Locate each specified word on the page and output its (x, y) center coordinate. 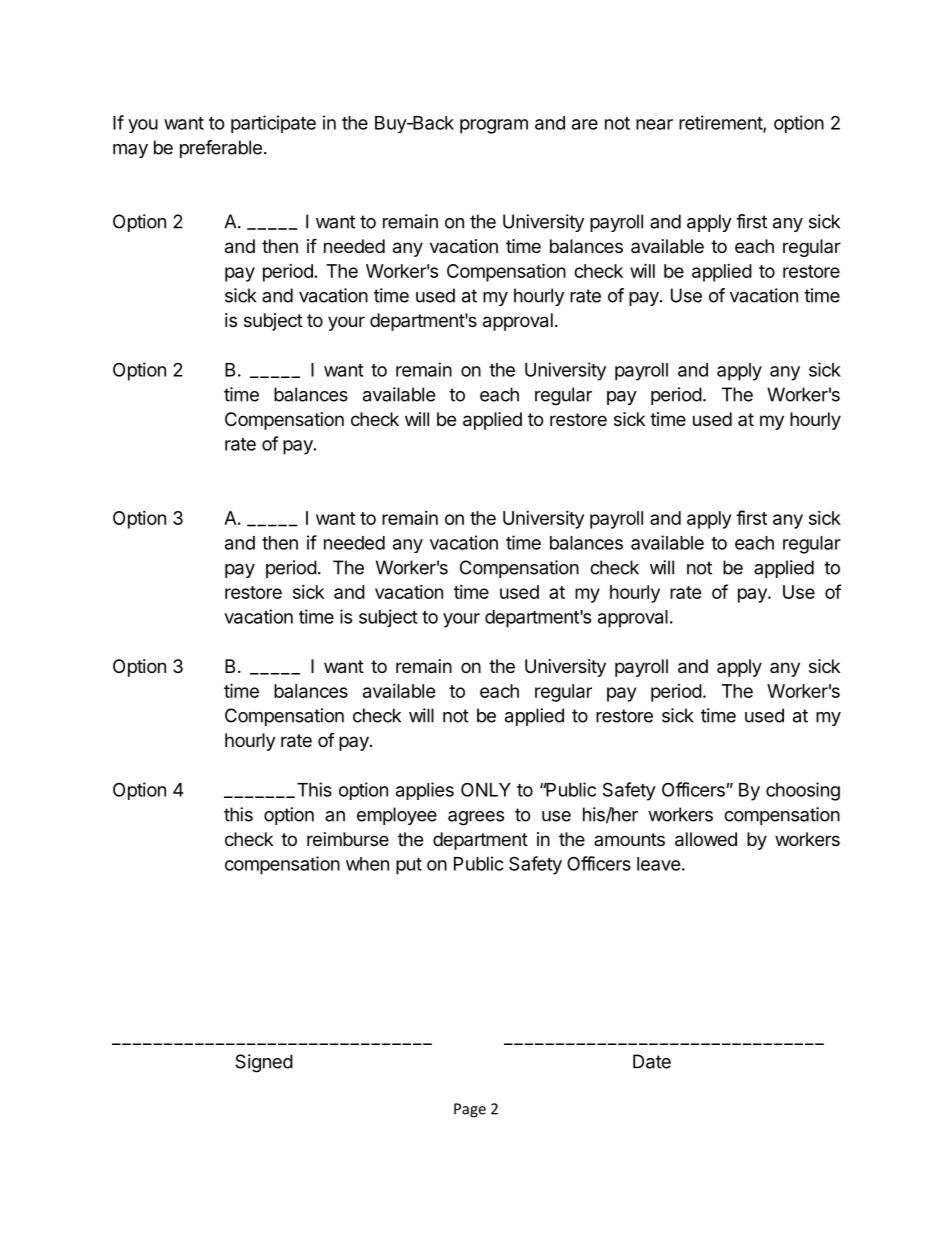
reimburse (348, 839)
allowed (706, 839)
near (654, 124)
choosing (803, 791)
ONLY (486, 789)
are (585, 124)
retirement (721, 123)
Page (470, 1110)
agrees (476, 818)
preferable (221, 149)
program (494, 126)
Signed (264, 1063)
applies (425, 791)
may (130, 151)
